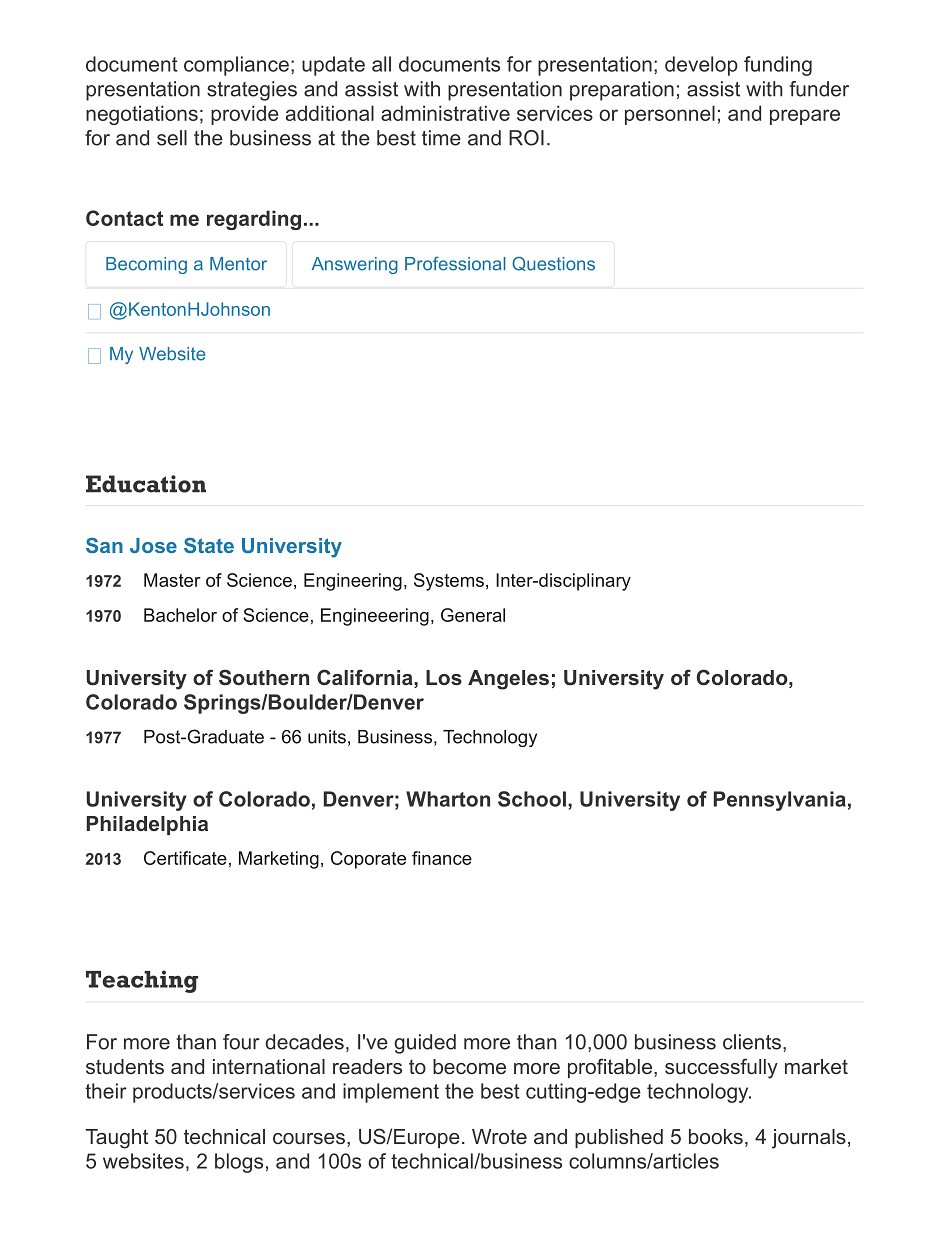 The height and width of the document is (1233, 952). Describe the element at coordinates (701, 66) in the document. I see `develop` at that location.
